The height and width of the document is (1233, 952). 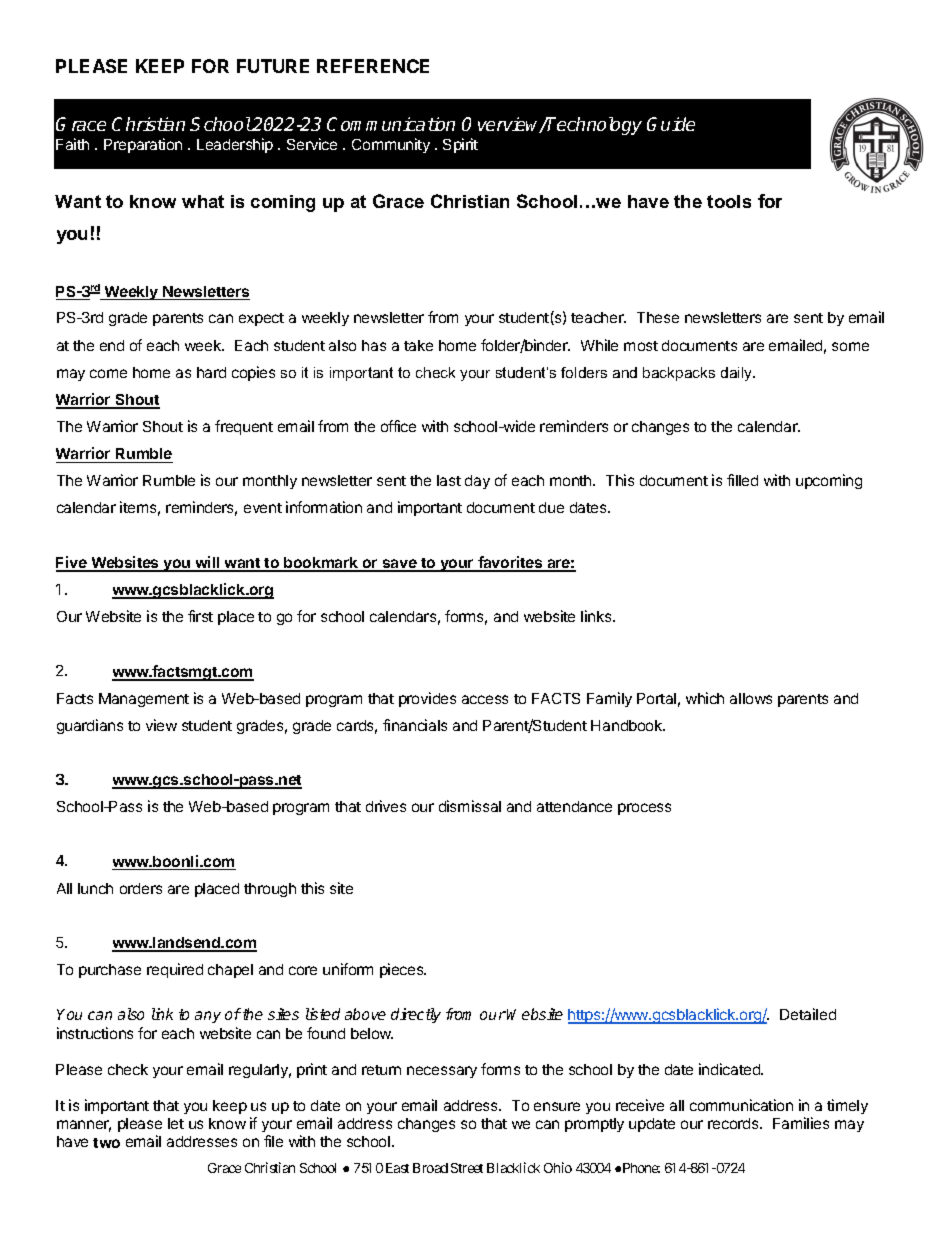 I want to click on Preparation, so click(x=143, y=145).
